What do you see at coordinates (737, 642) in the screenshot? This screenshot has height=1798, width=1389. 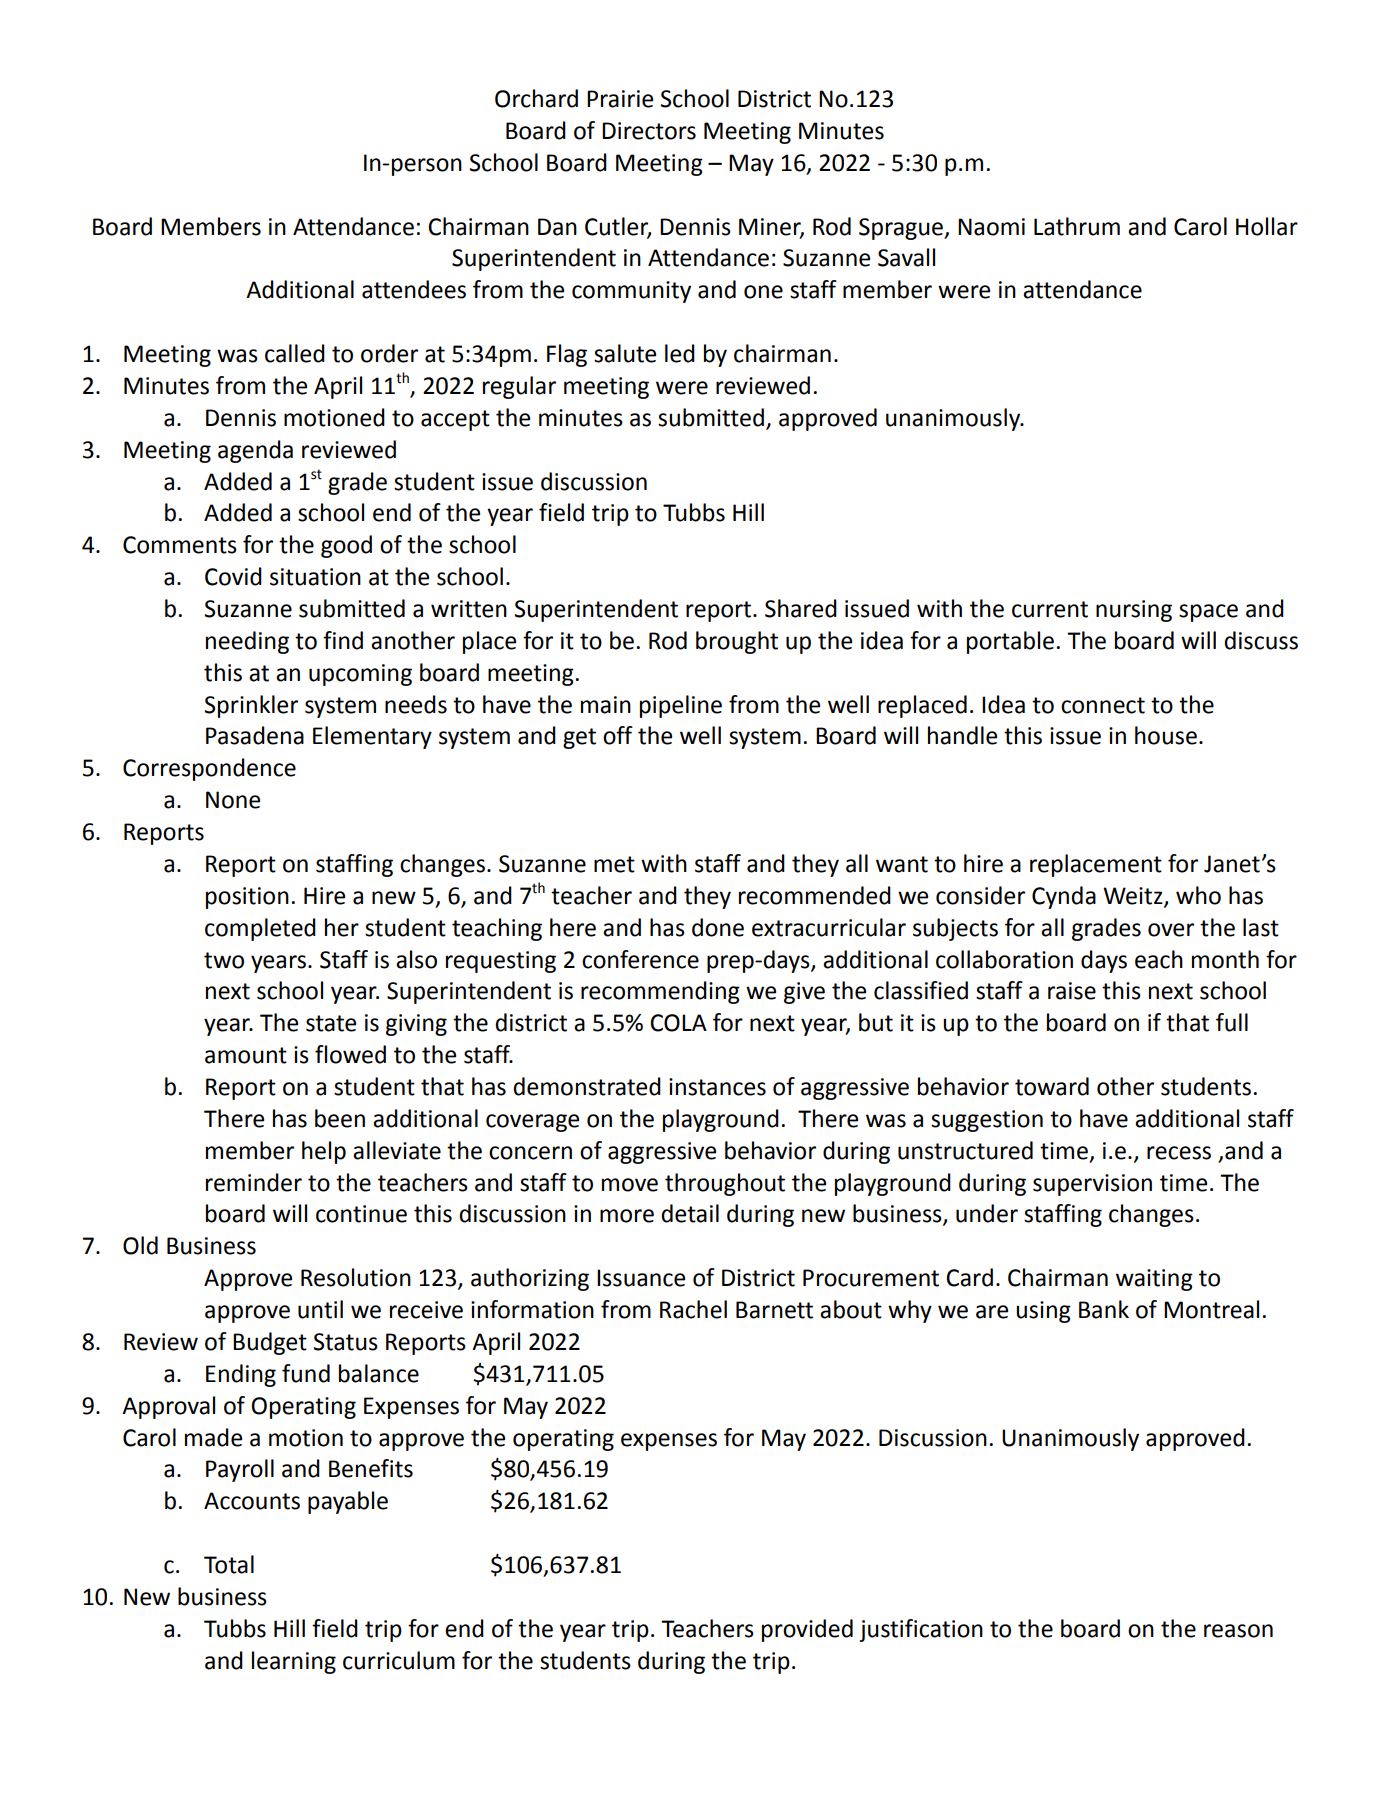 I see `brought` at bounding box center [737, 642].
